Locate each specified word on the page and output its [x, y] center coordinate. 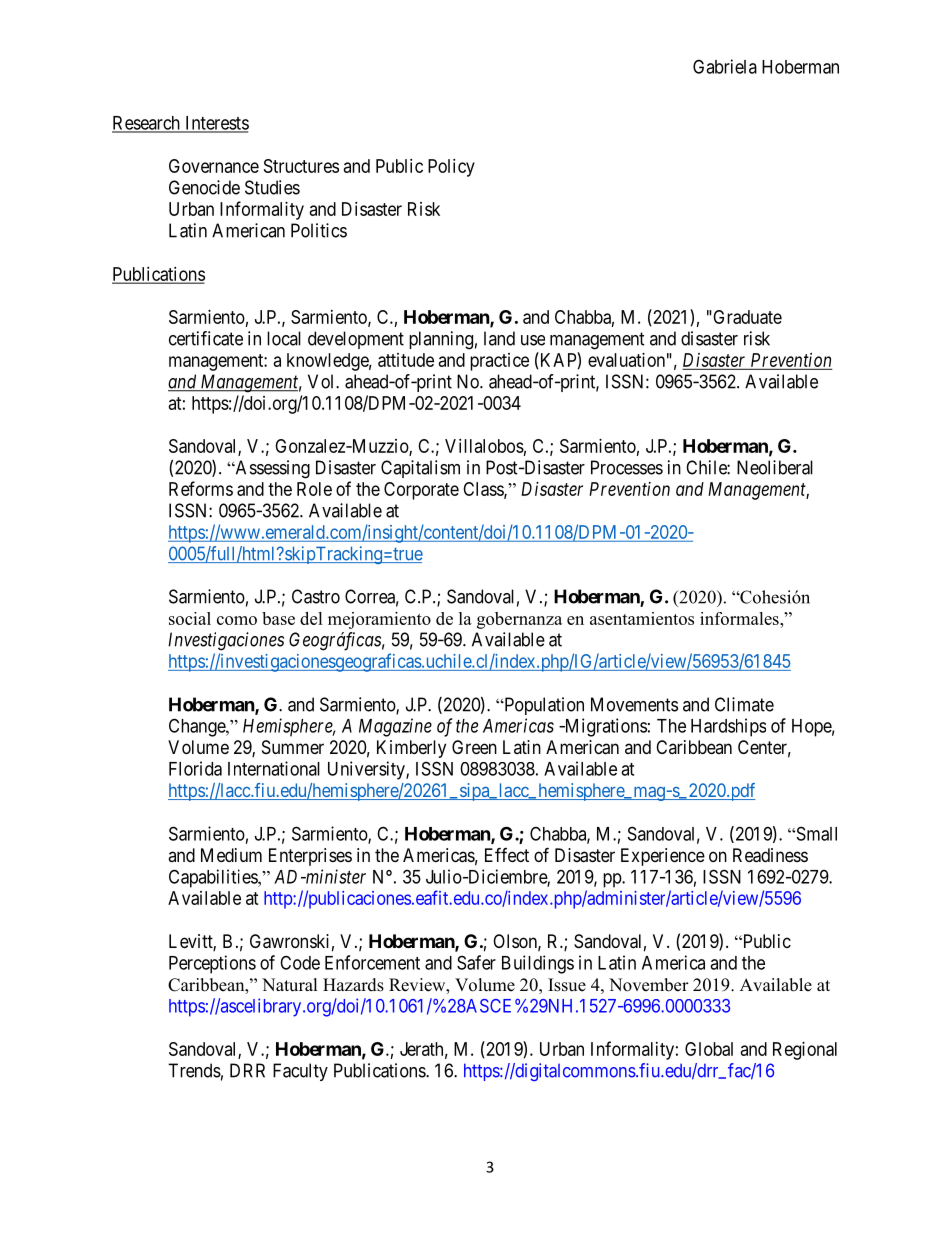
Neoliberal [775, 467]
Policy [451, 168]
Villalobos [484, 446]
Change [198, 727]
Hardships [728, 727]
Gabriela [725, 66]
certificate [206, 338]
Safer [476, 962]
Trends [194, 1070]
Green [474, 747]
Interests [216, 124]
